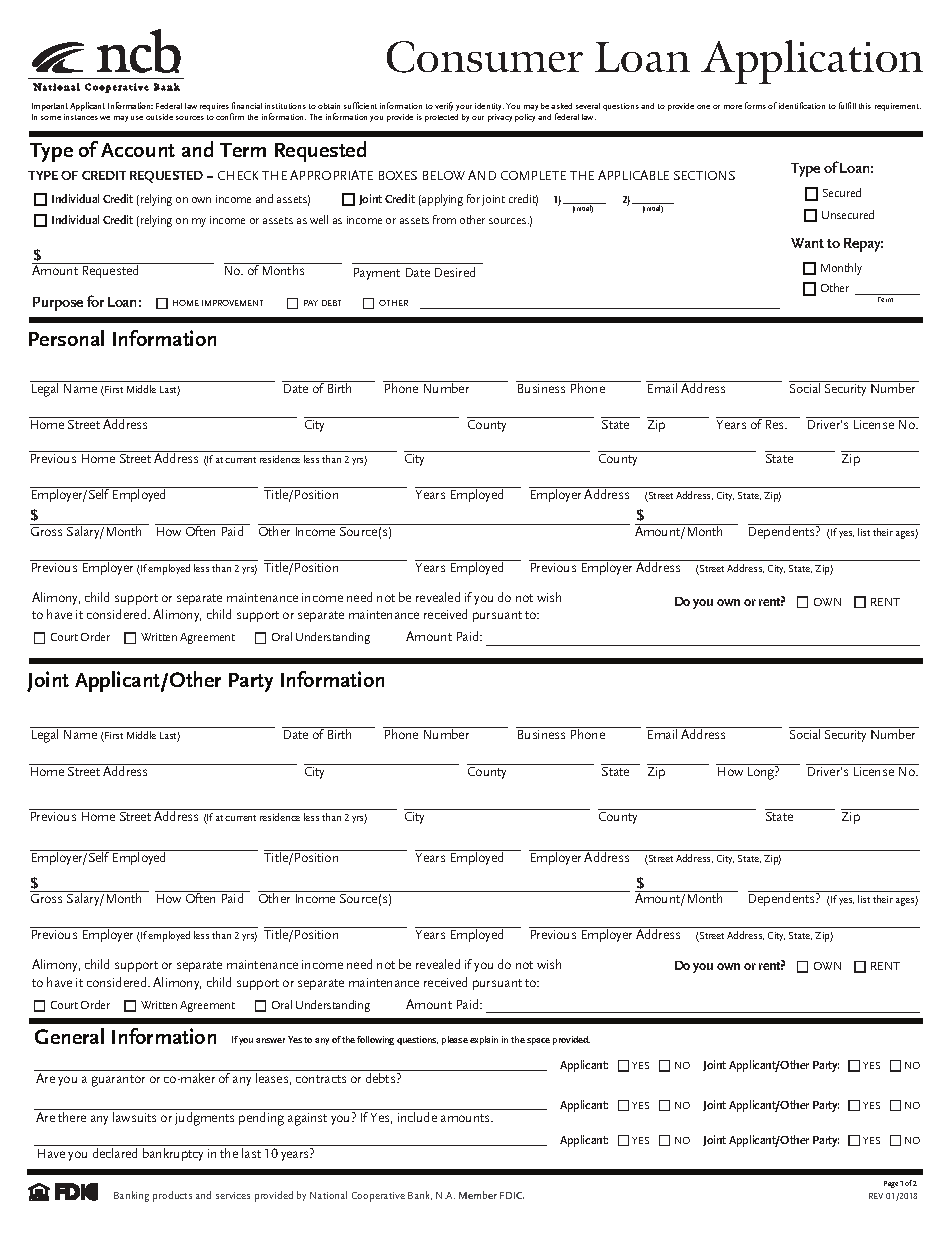 Image resolution: width=952 pixels, height=1233 pixels. Describe the element at coordinates (478, 1195) in the page. I see `Member` at that location.
